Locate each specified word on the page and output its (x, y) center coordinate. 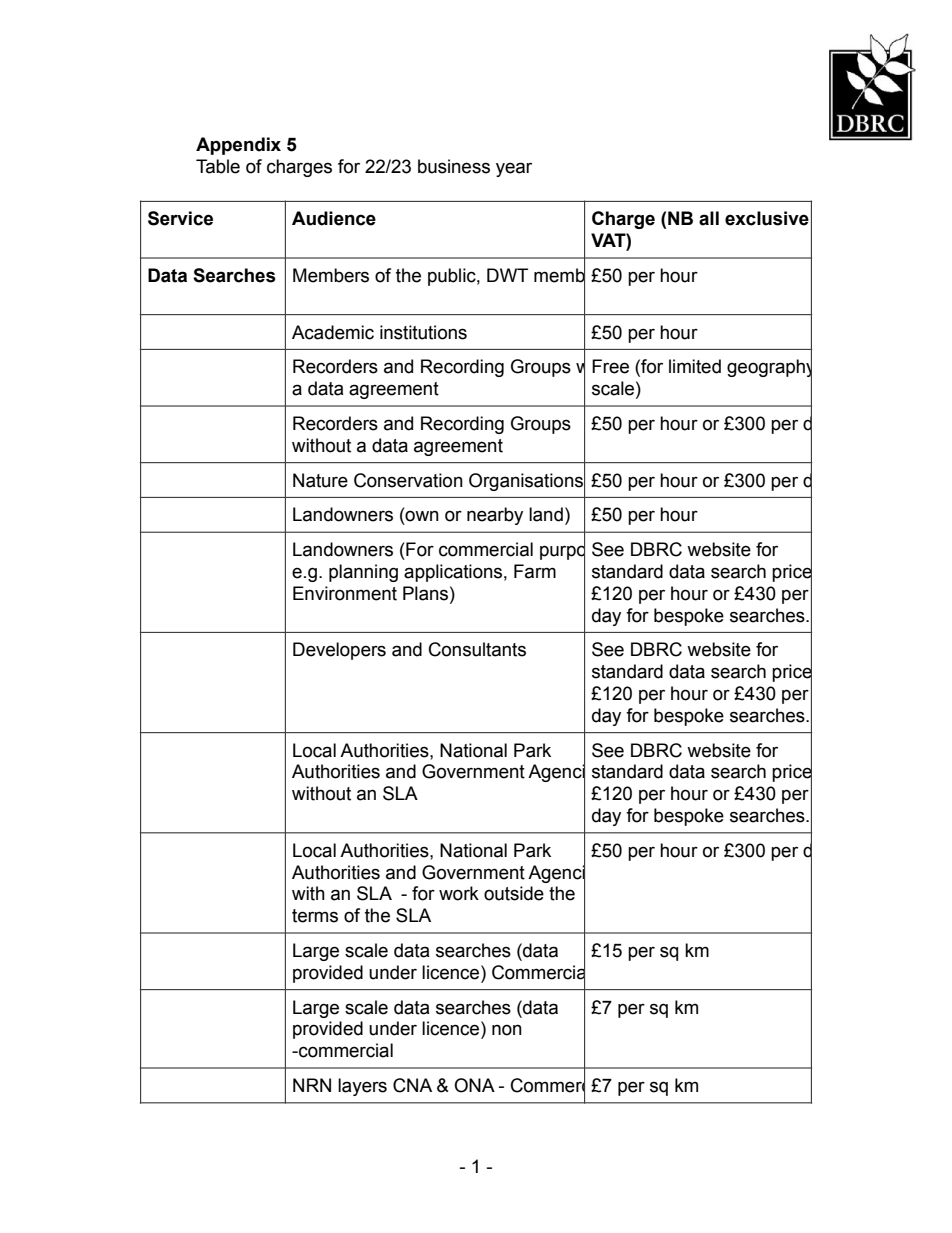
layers (362, 1087)
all (709, 218)
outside (514, 893)
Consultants (477, 649)
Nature (320, 480)
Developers (339, 651)
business (454, 166)
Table (218, 166)
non (507, 1030)
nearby (495, 516)
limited (695, 366)
